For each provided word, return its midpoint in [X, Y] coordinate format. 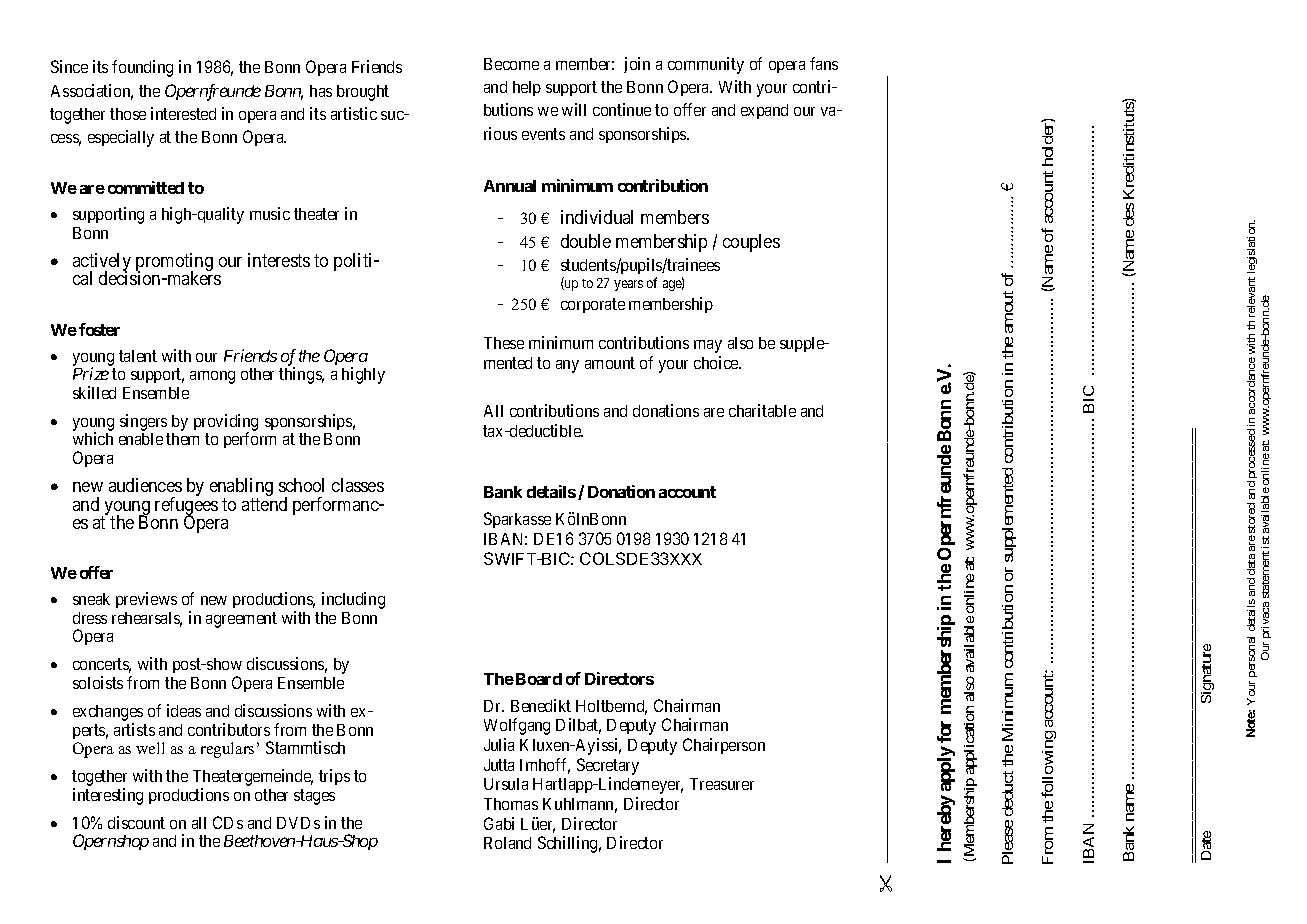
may [708, 346]
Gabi [499, 823]
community [706, 65]
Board [539, 679]
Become [511, 64]
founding [142, 68]
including [353, 600]
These [504, 343]
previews [146, 600]
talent [138, 356]
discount [136, 822]
